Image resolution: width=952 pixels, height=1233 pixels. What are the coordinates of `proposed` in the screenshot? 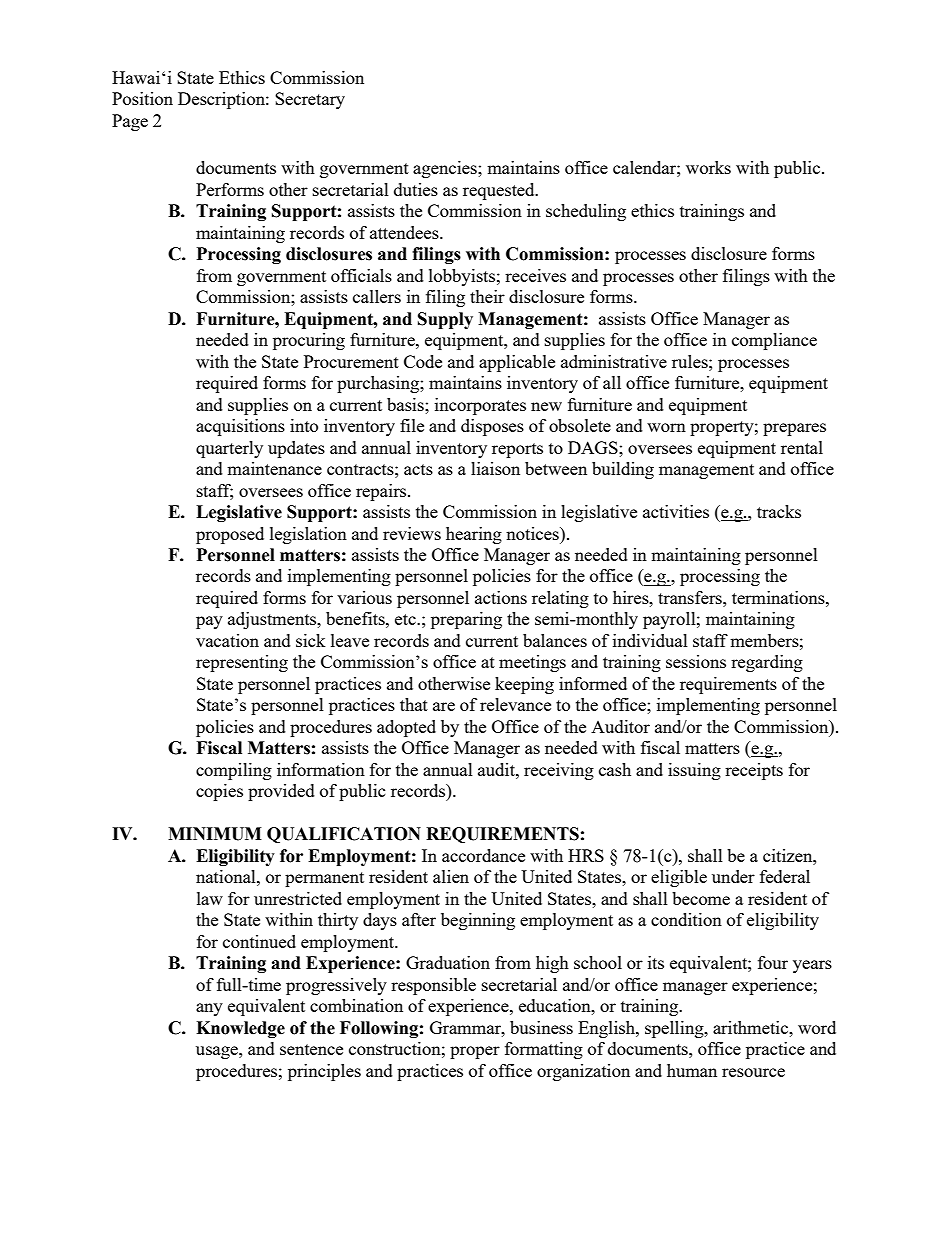 It's located at (230, 535).
